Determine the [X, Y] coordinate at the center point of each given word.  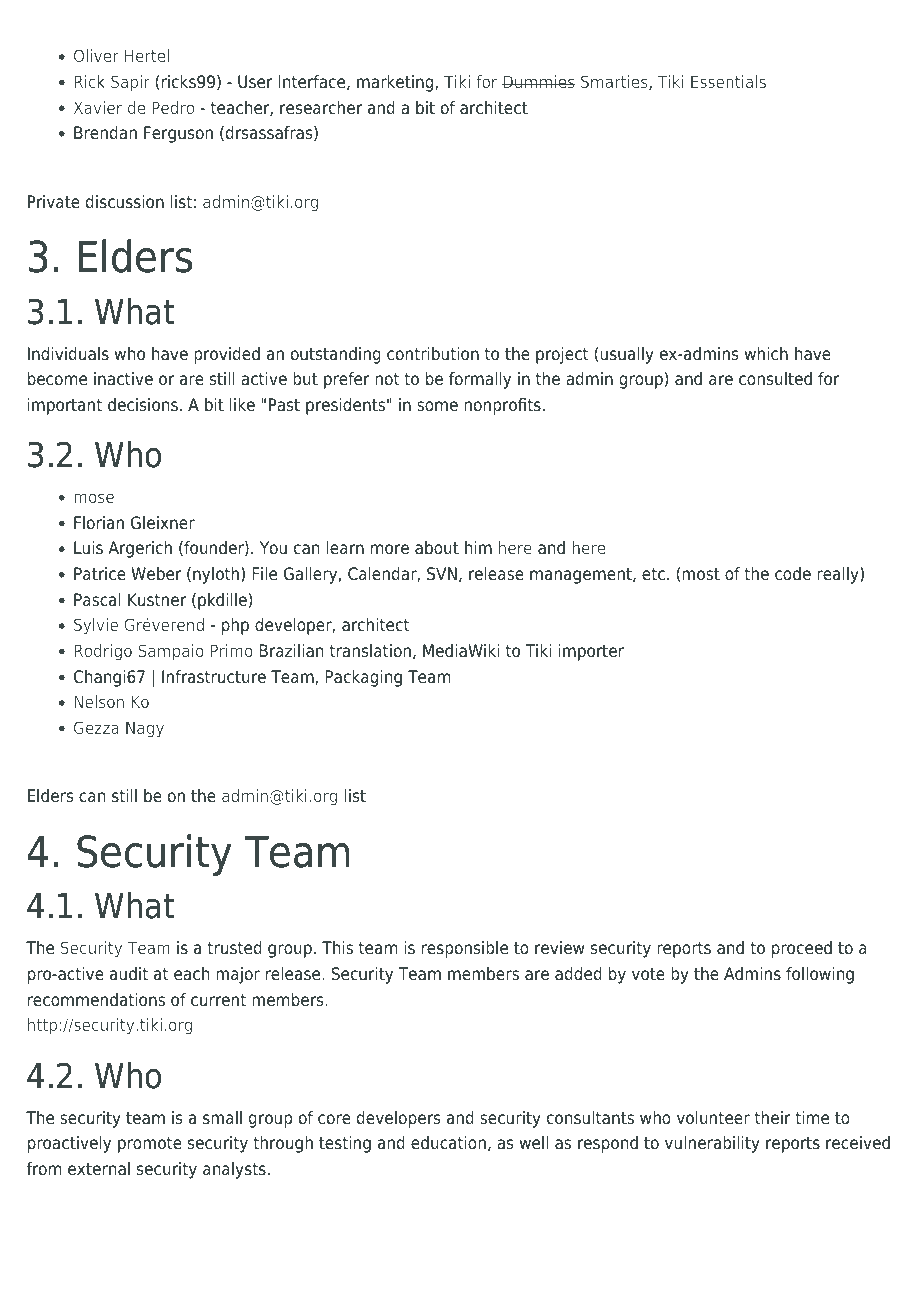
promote [150, 1145]
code [793, 574]
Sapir [130, 83]
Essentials [728, 81]
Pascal [97, 600]
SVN [442, 574]
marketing [396, 83]
